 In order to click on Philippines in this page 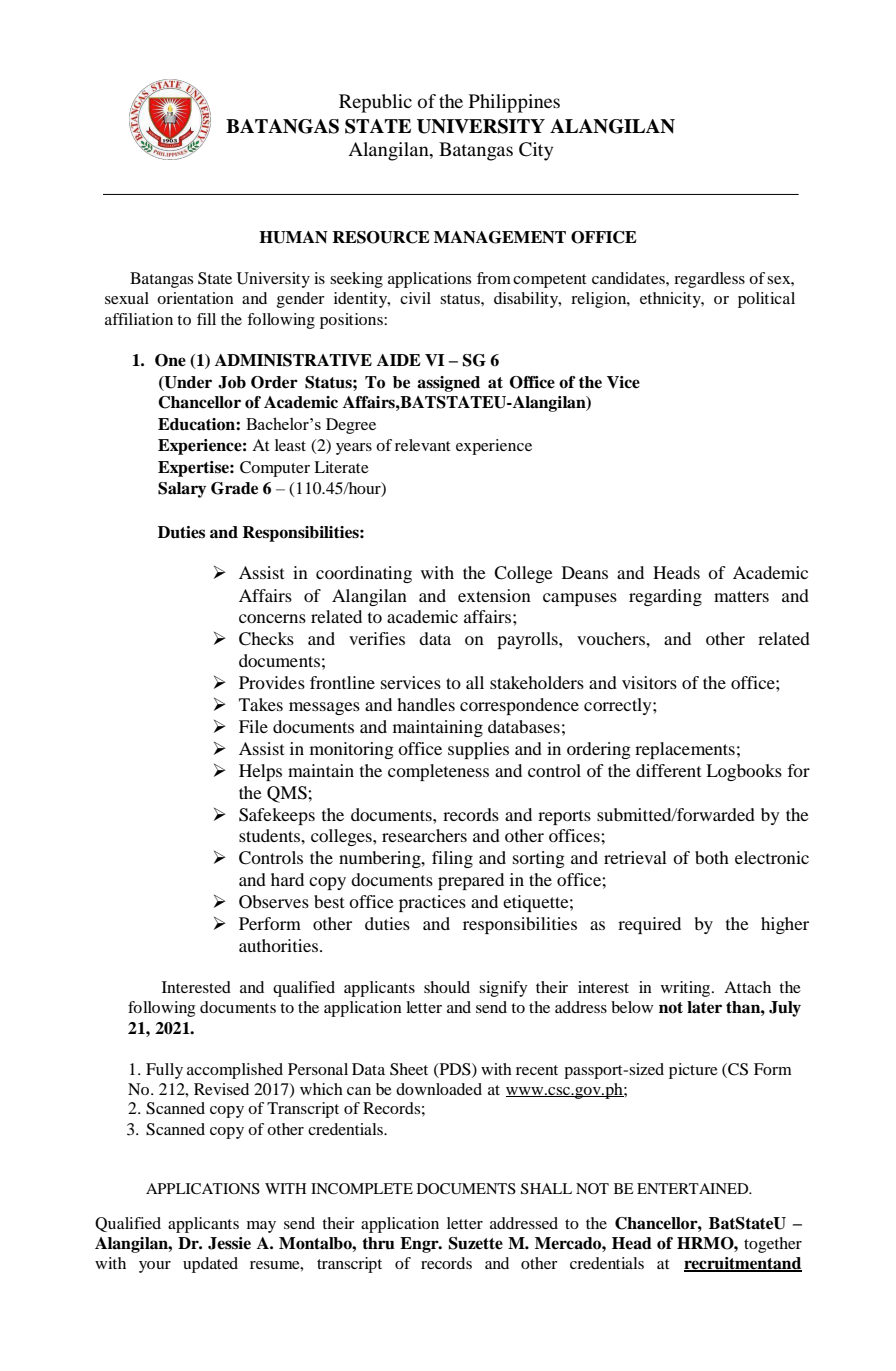, I will do `click(514, 103)`.
